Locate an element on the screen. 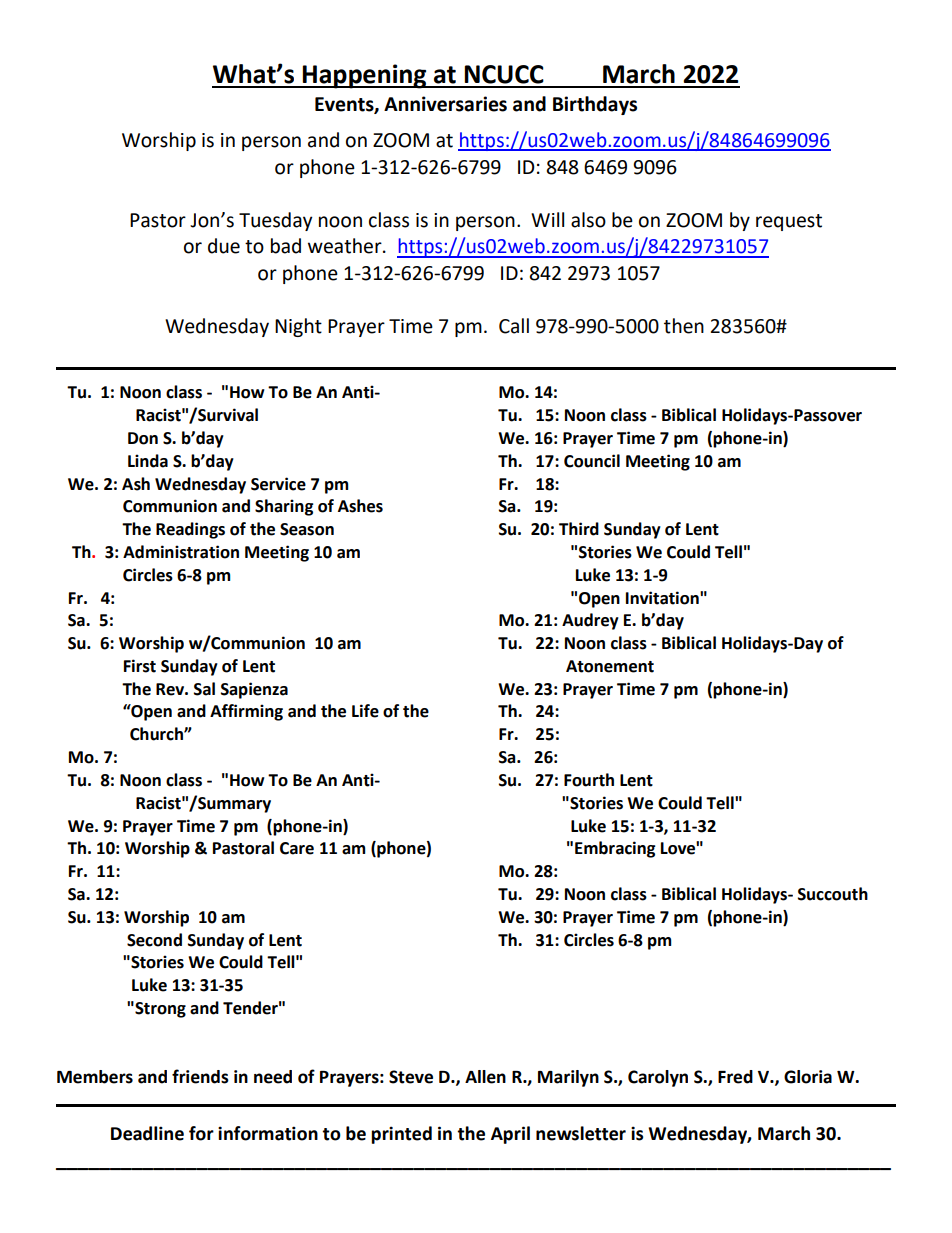 The image size is (952, 1233). Anniversaries is located at coordinates (445, 104).
